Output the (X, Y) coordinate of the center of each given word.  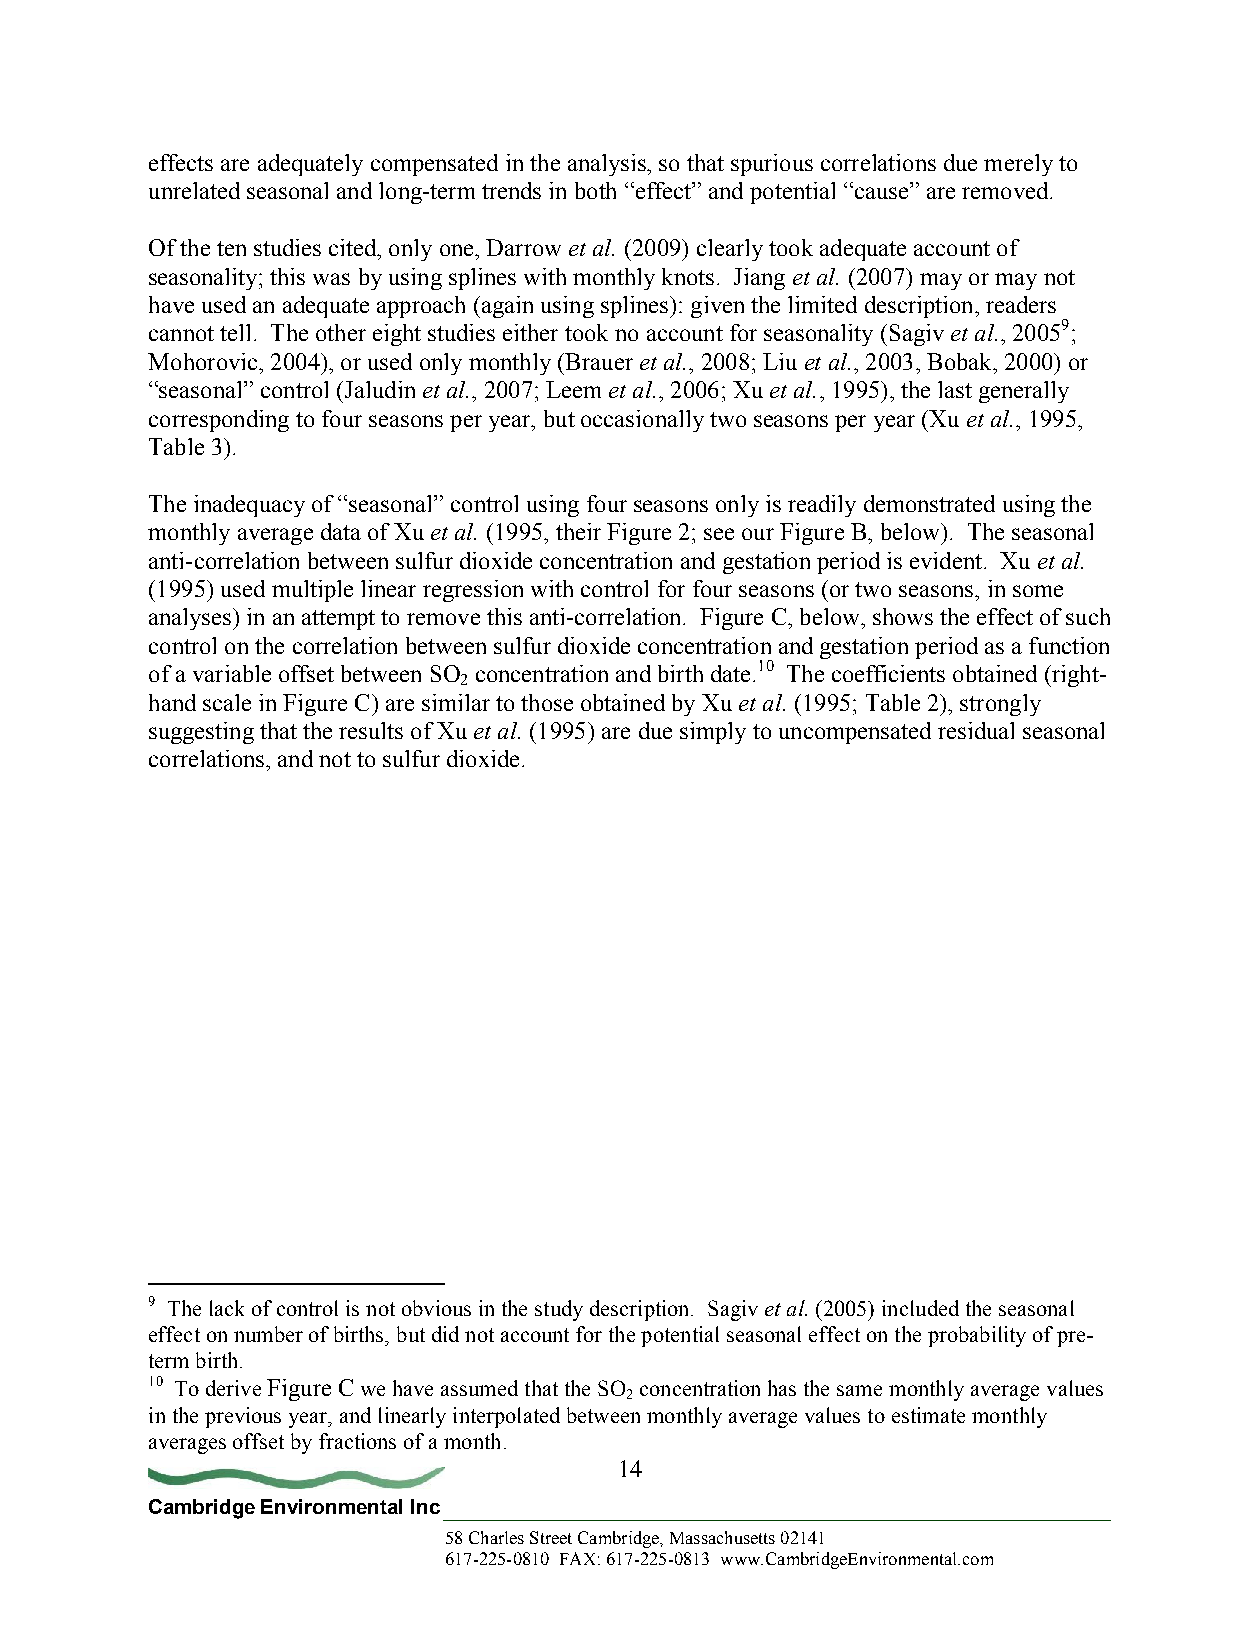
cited (354, 247)
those (547, 702)
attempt (338, 620)
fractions (357, 1441)
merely (1018, 165)
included (920, 1308)
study (559, 1310)
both (595, 190)
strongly (1000, 705)
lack (227, 1308)
